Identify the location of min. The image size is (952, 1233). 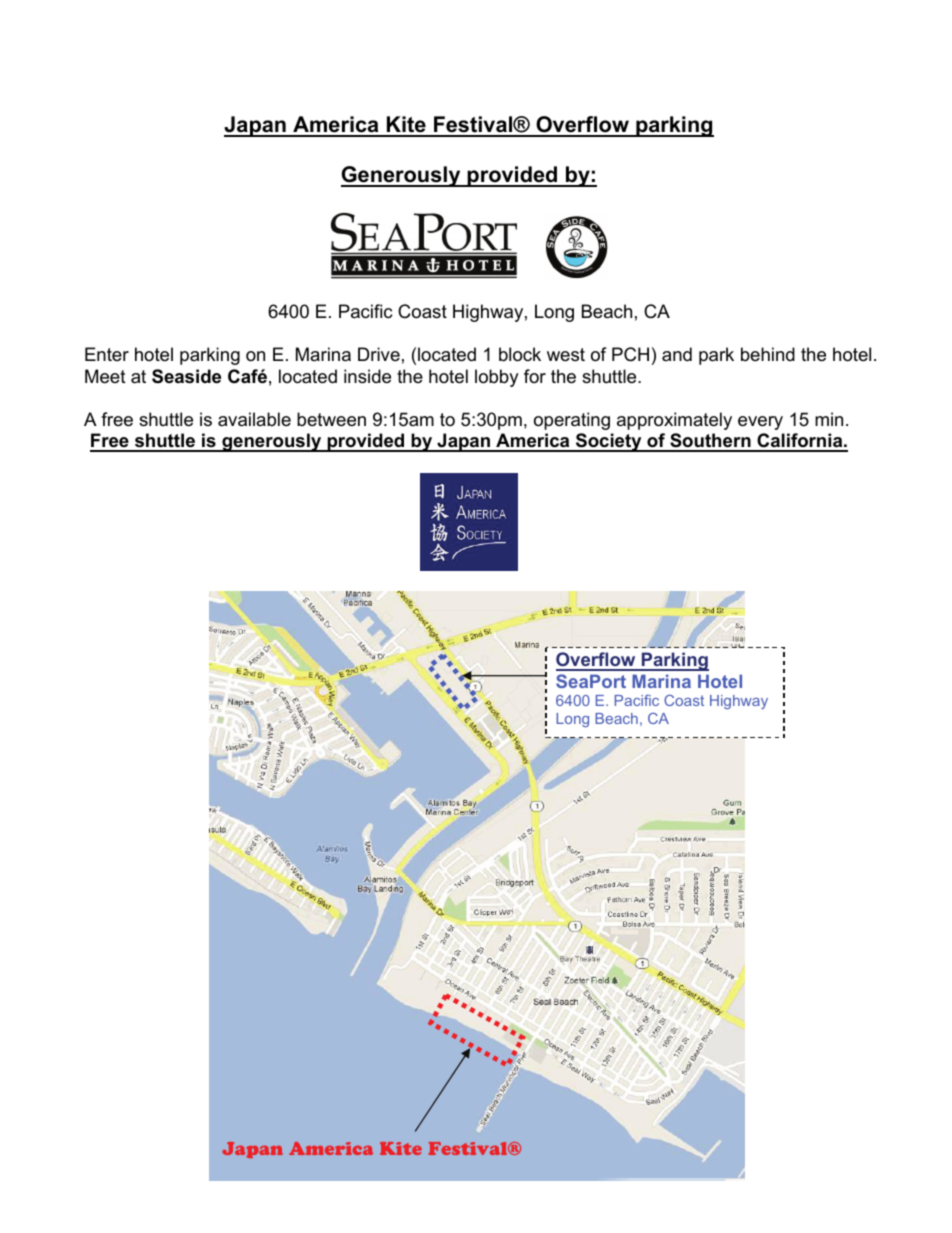
(829, 419).
